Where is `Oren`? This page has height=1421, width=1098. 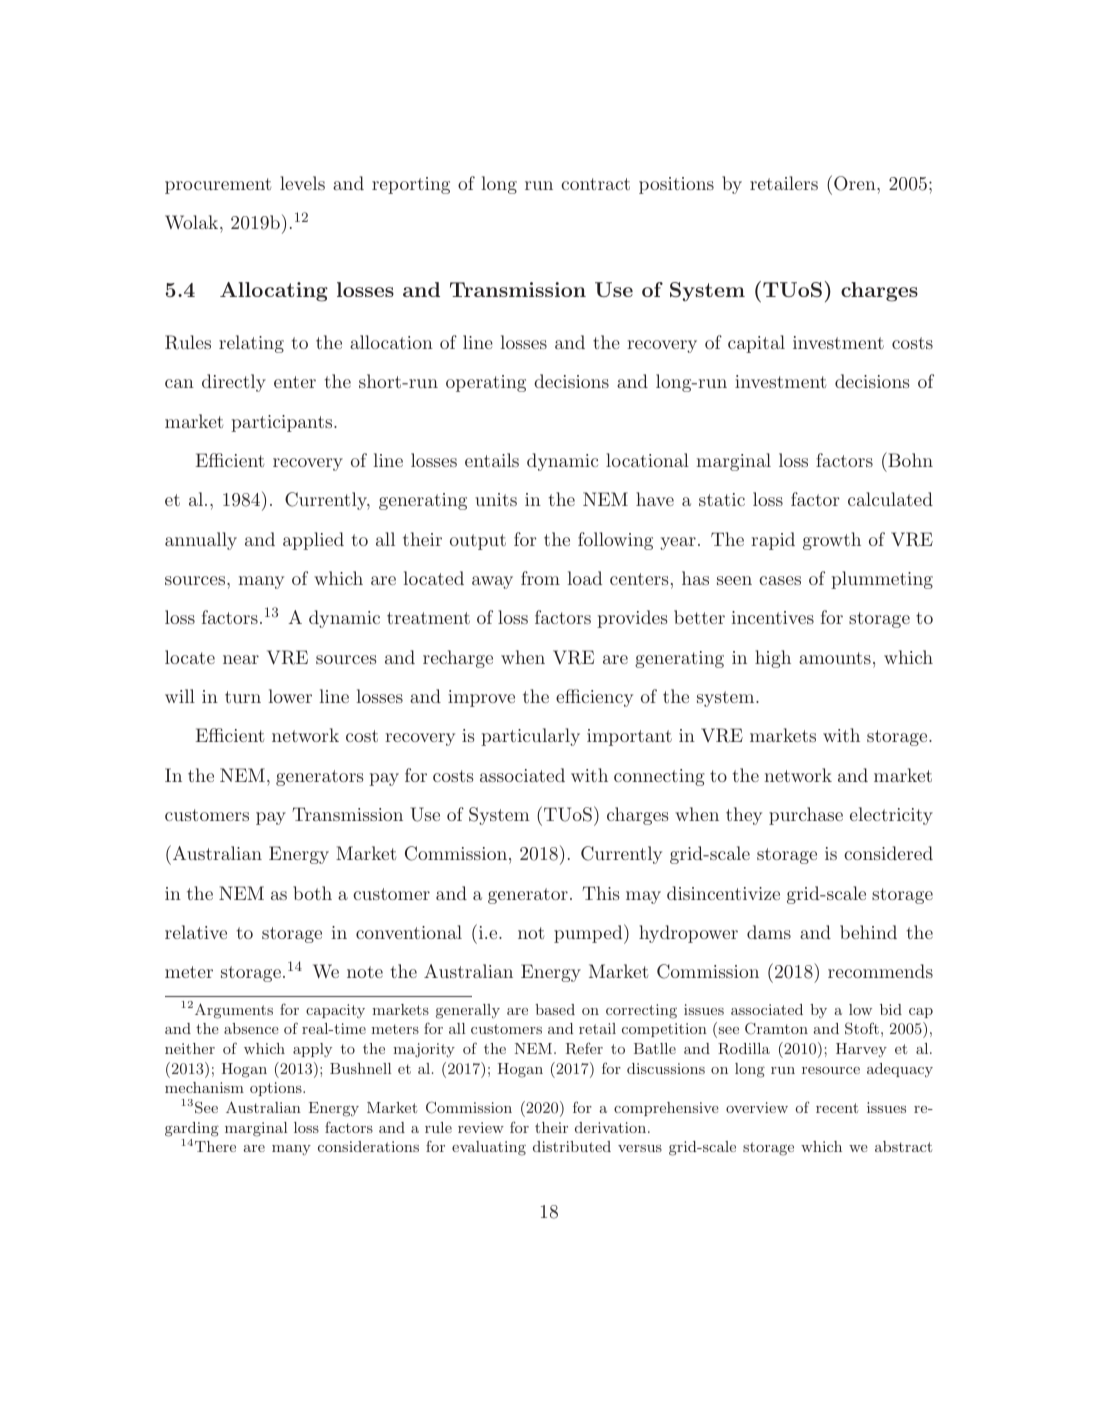
Oren is located at coordinates (856, 183).
